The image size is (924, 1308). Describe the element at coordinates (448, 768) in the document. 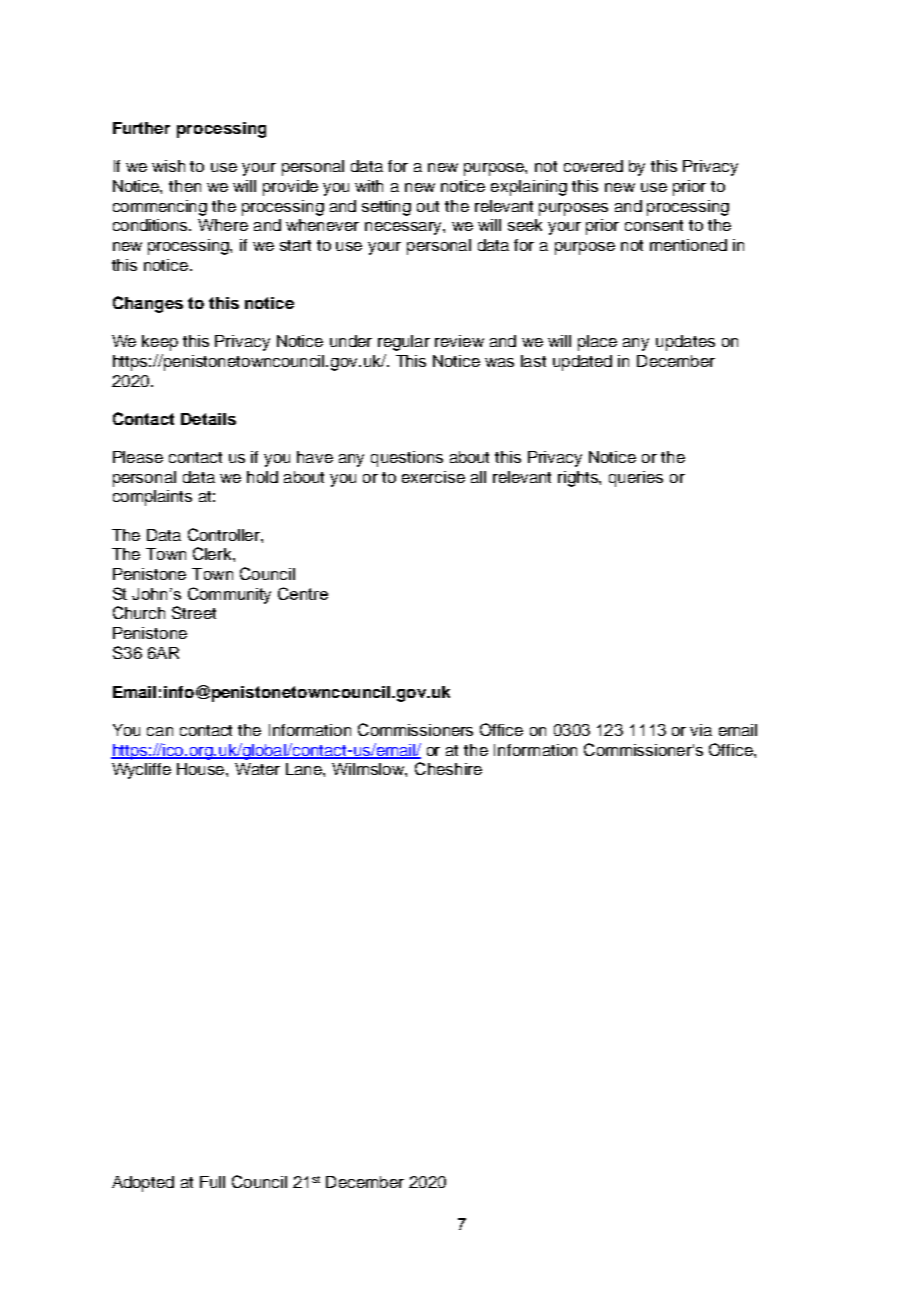

I see `Cheshire` at that location.
